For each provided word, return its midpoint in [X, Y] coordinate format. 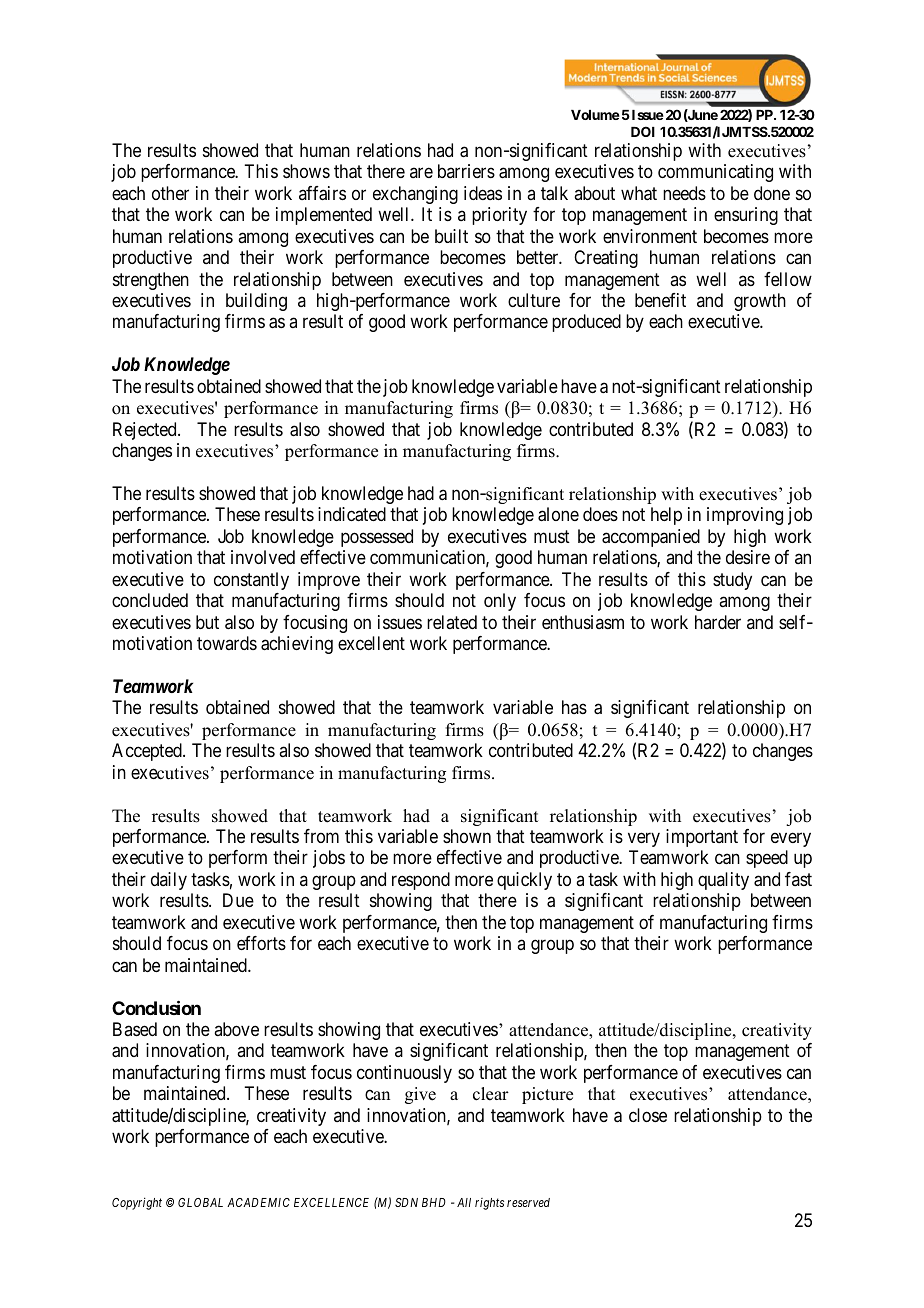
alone [558, 514]
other [170, 193]
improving [745, 516]
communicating [715, 173]
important [702, 838]
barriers [466, 171]
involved [263, 557]
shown [467, 836]
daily [169, 881]
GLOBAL [200, 1202]
